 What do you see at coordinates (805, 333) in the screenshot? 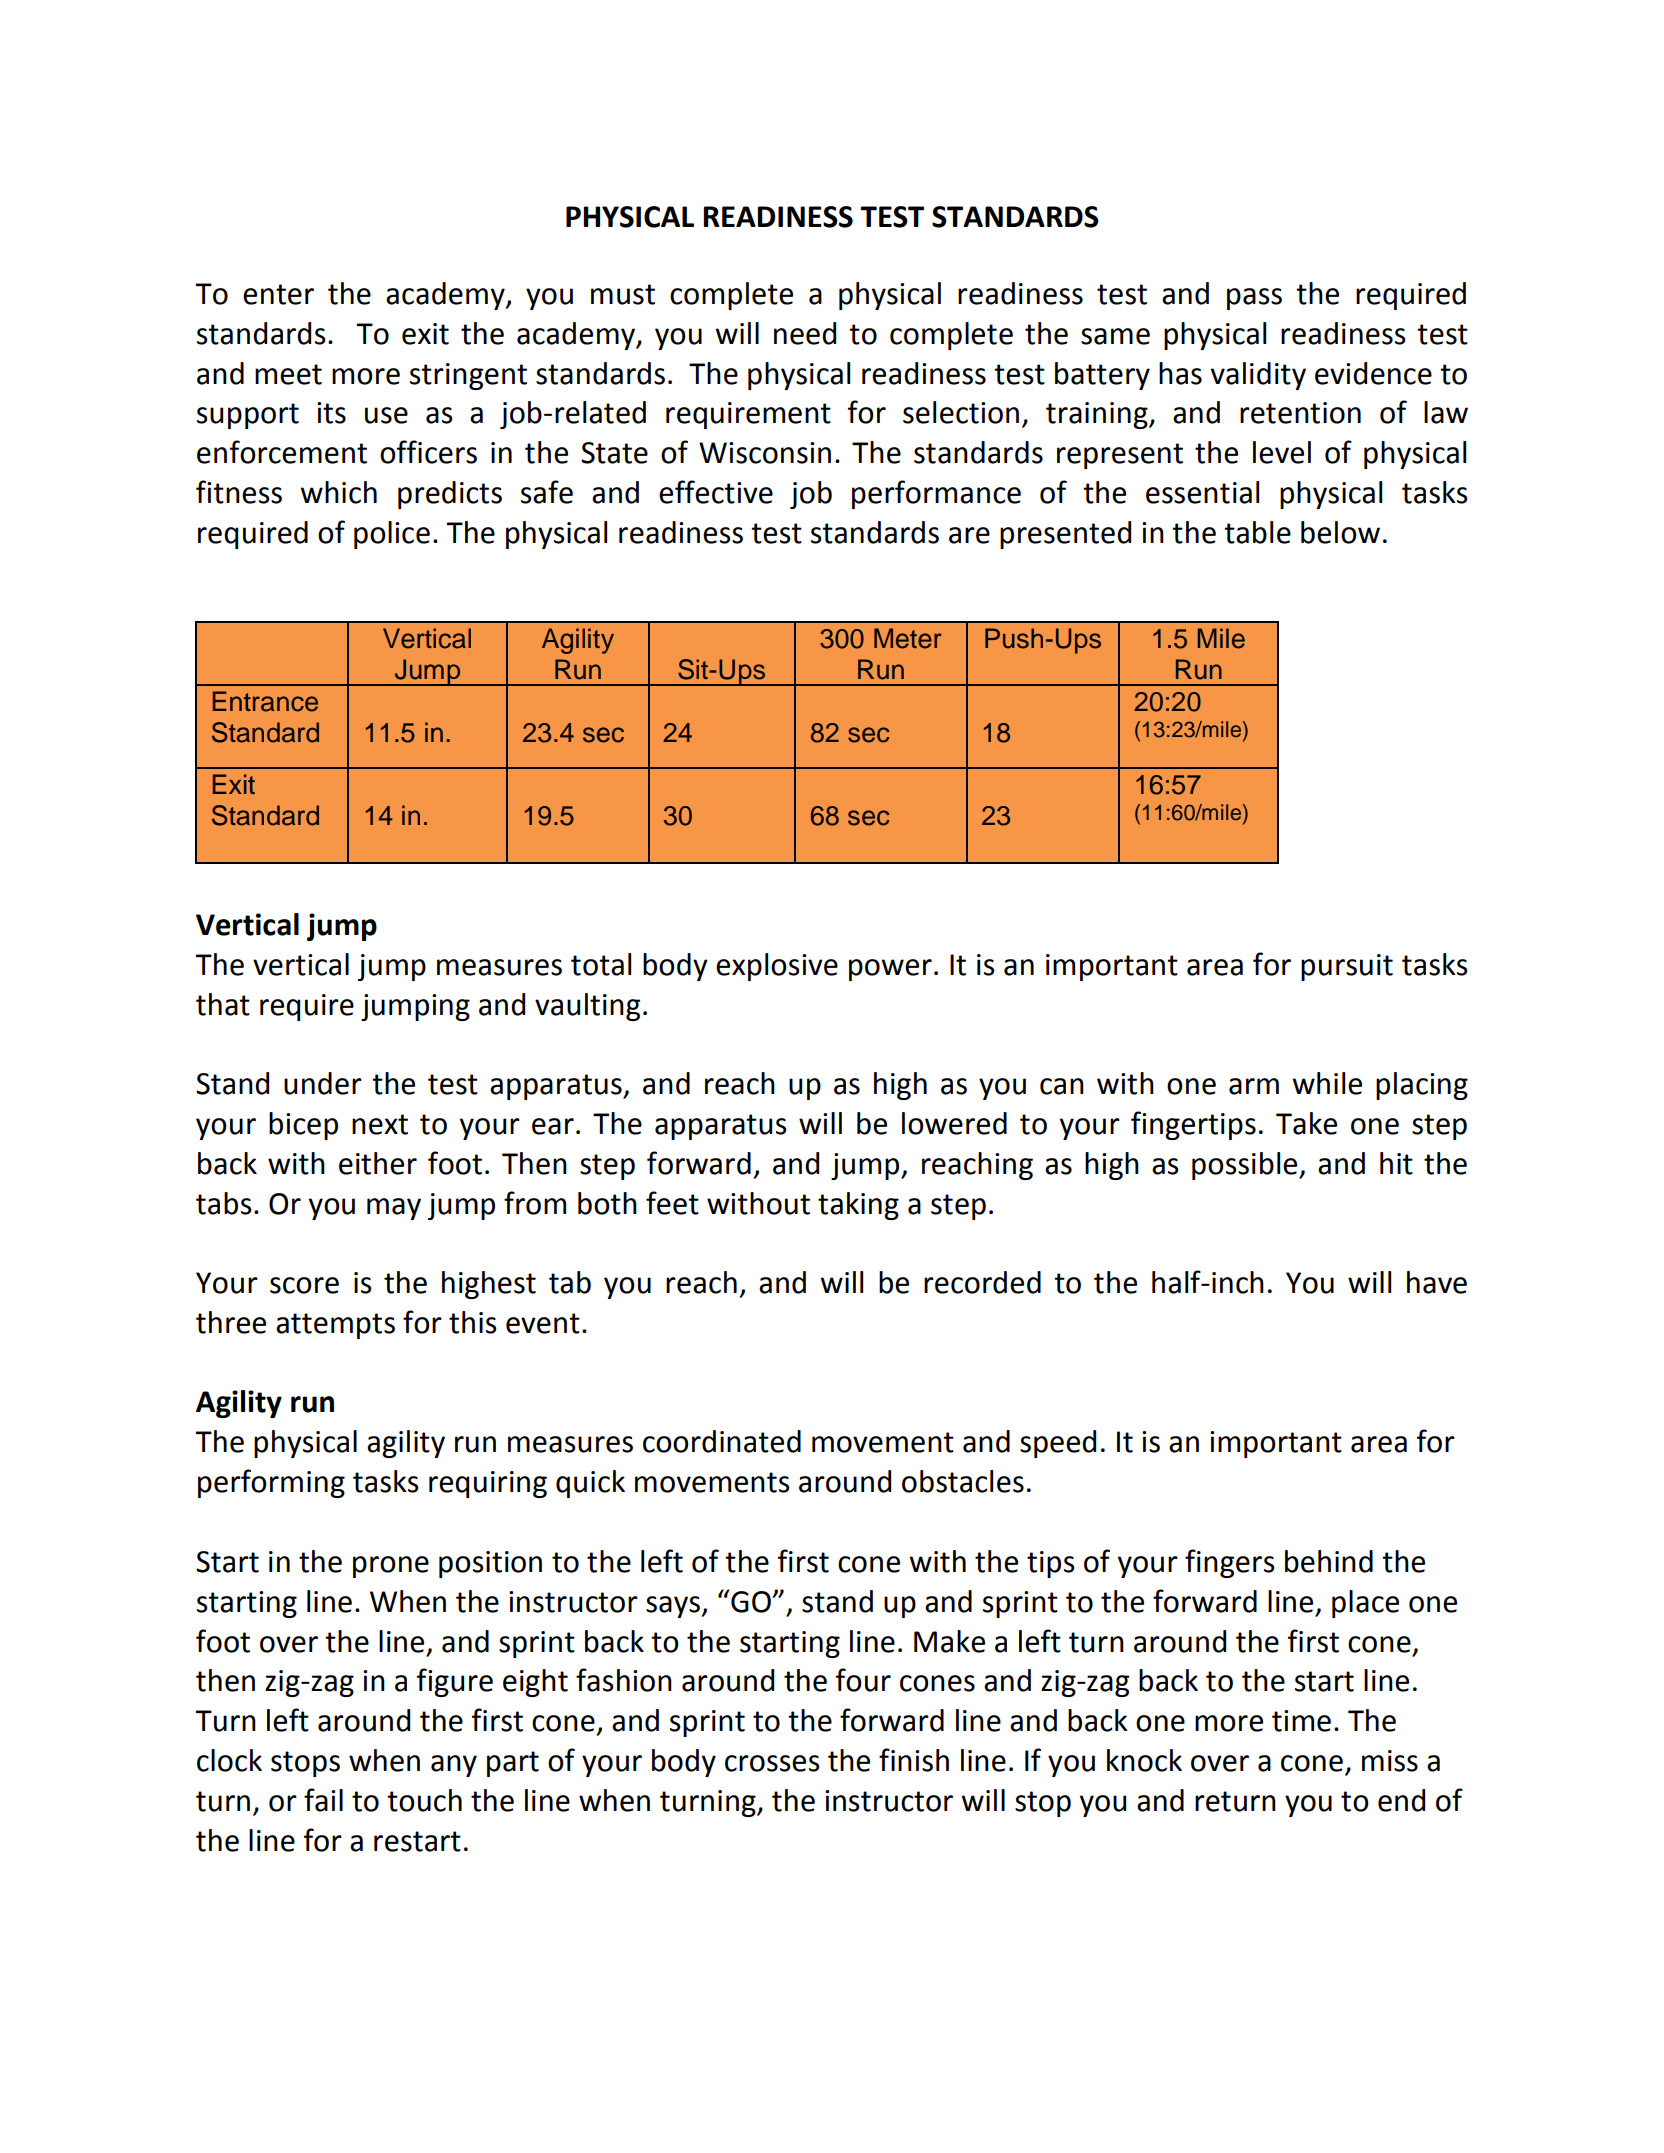
I see `need` at bounding box center [805, 333].
